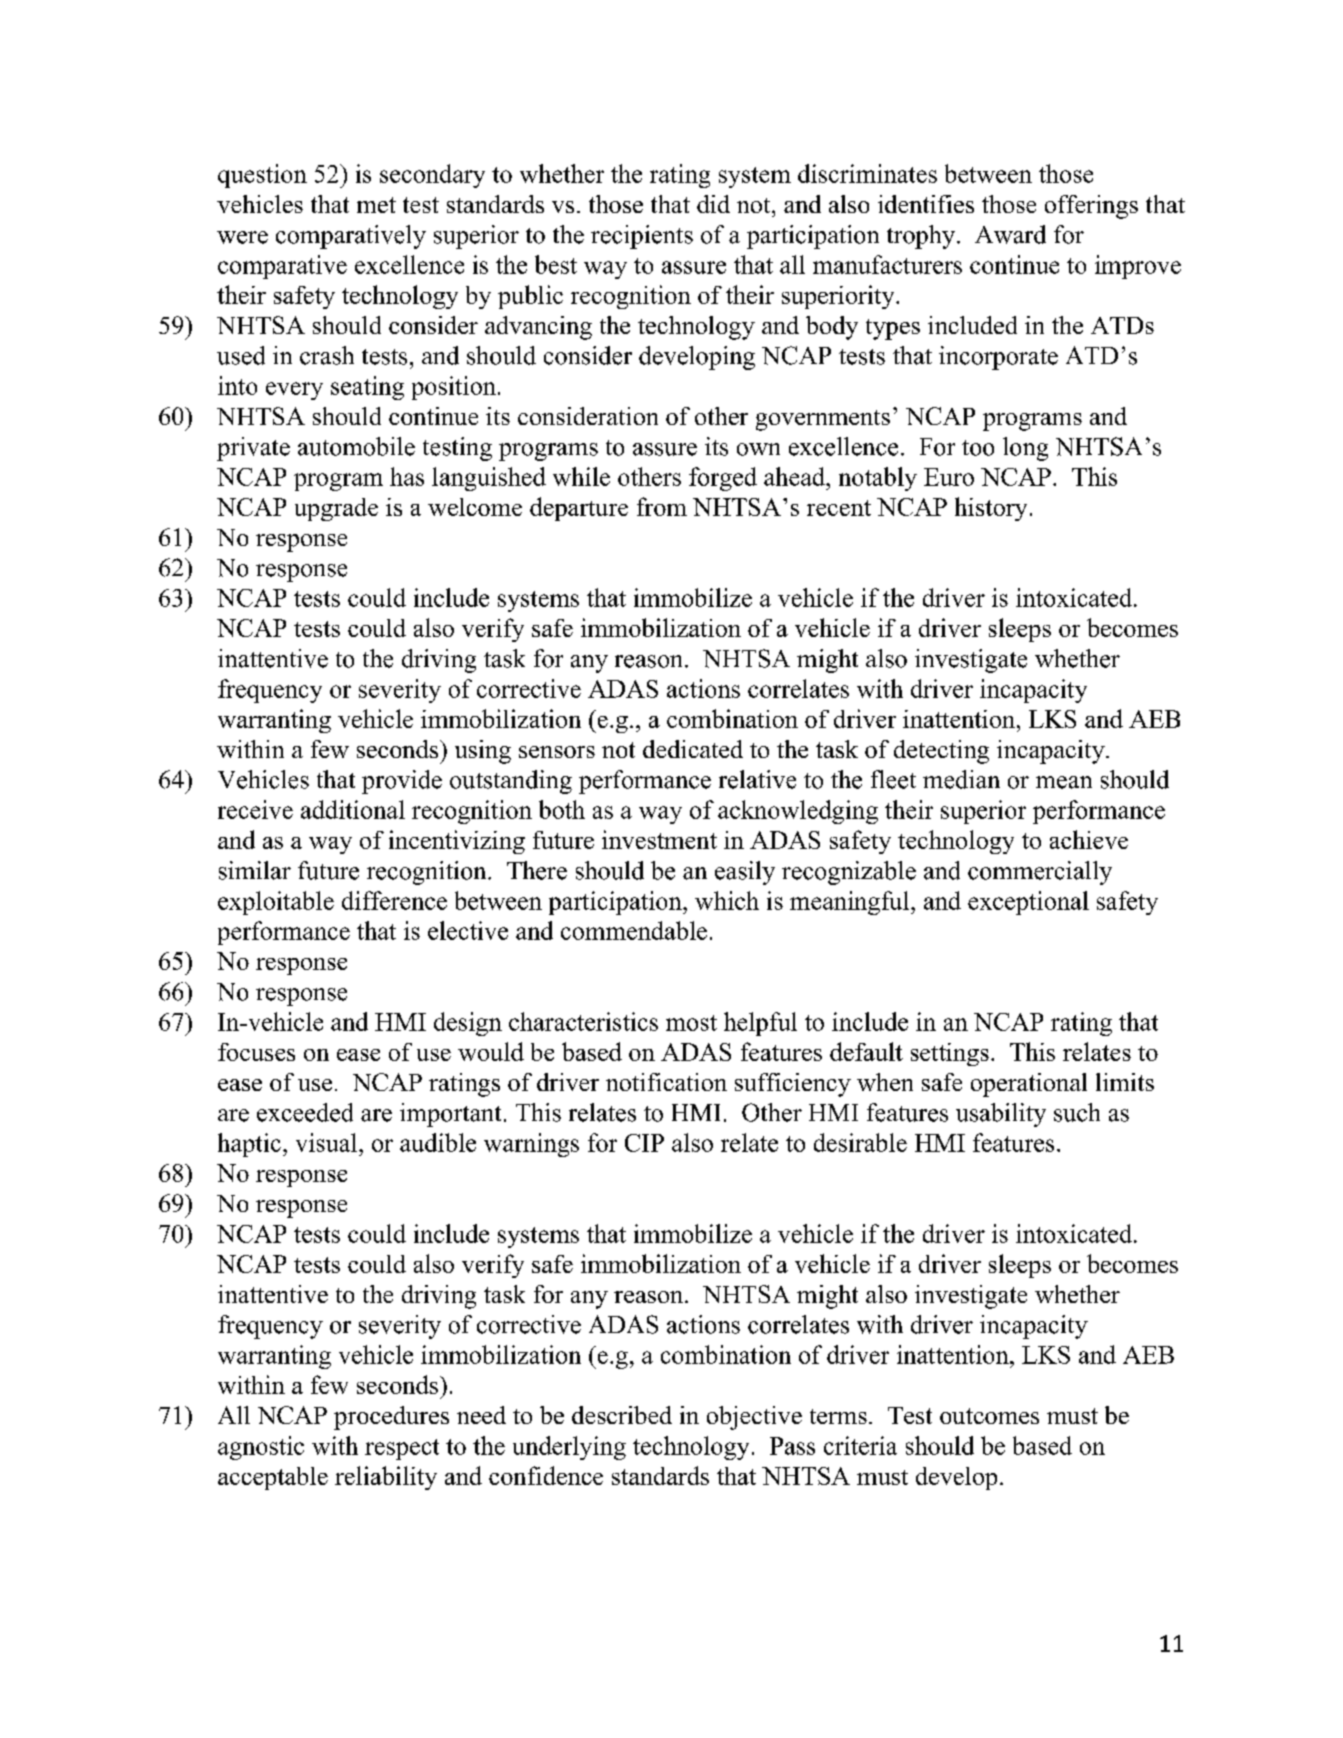 This page has height=1738, width=1343. What do you see at coordinates (1010, 234) in the page?
I see `Award` at bounding box center [1010, 234].
